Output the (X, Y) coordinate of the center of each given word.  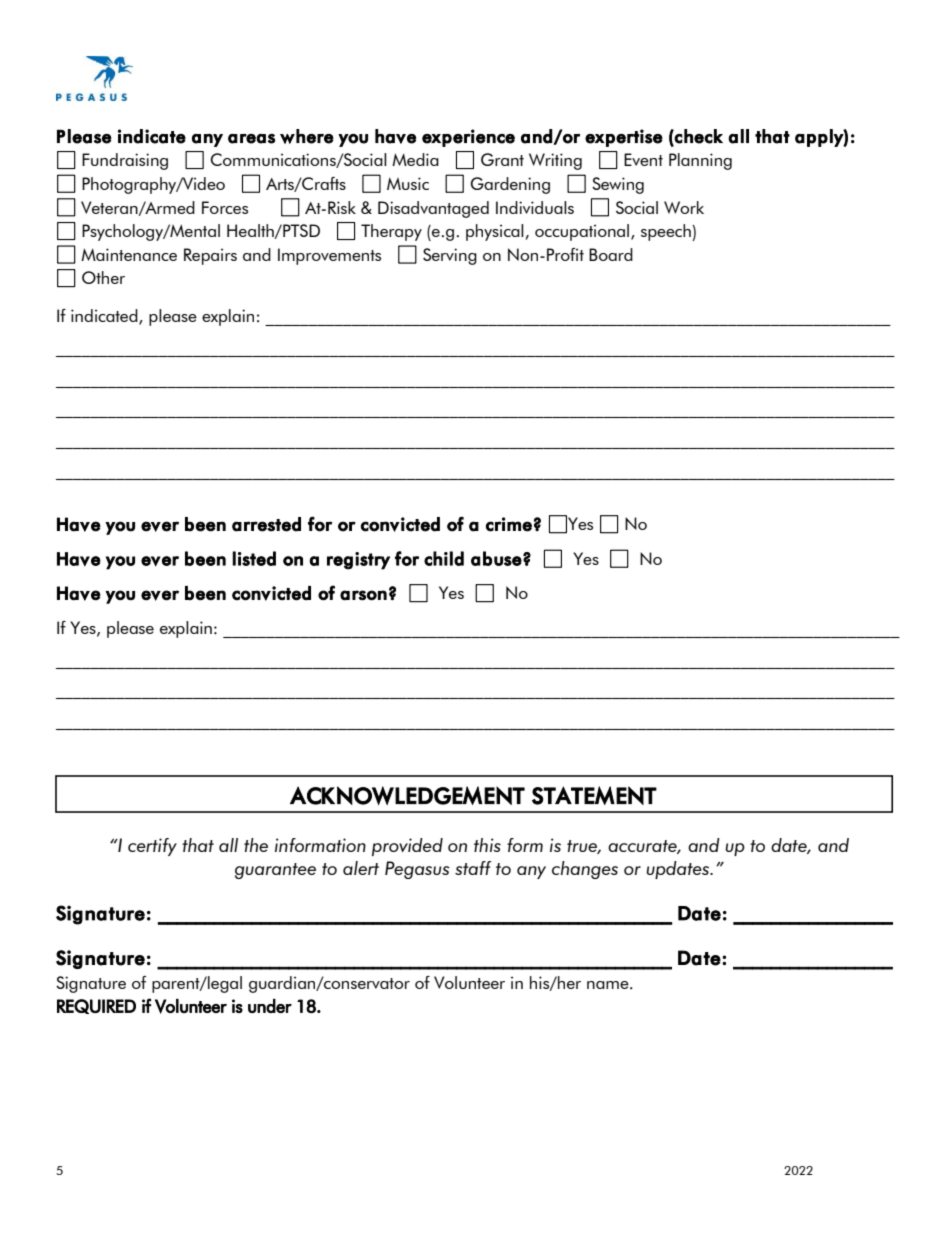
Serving (450, 256)
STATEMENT (594, 795)
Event (643, 159)
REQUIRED (96, 1006)
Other (103, 277)
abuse (496, 558)
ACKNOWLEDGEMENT (407, 795)
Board (611, 254)
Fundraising (125, 161)
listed (254, 558)
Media (415, 159)
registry (358, 561)
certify (152, 847)
